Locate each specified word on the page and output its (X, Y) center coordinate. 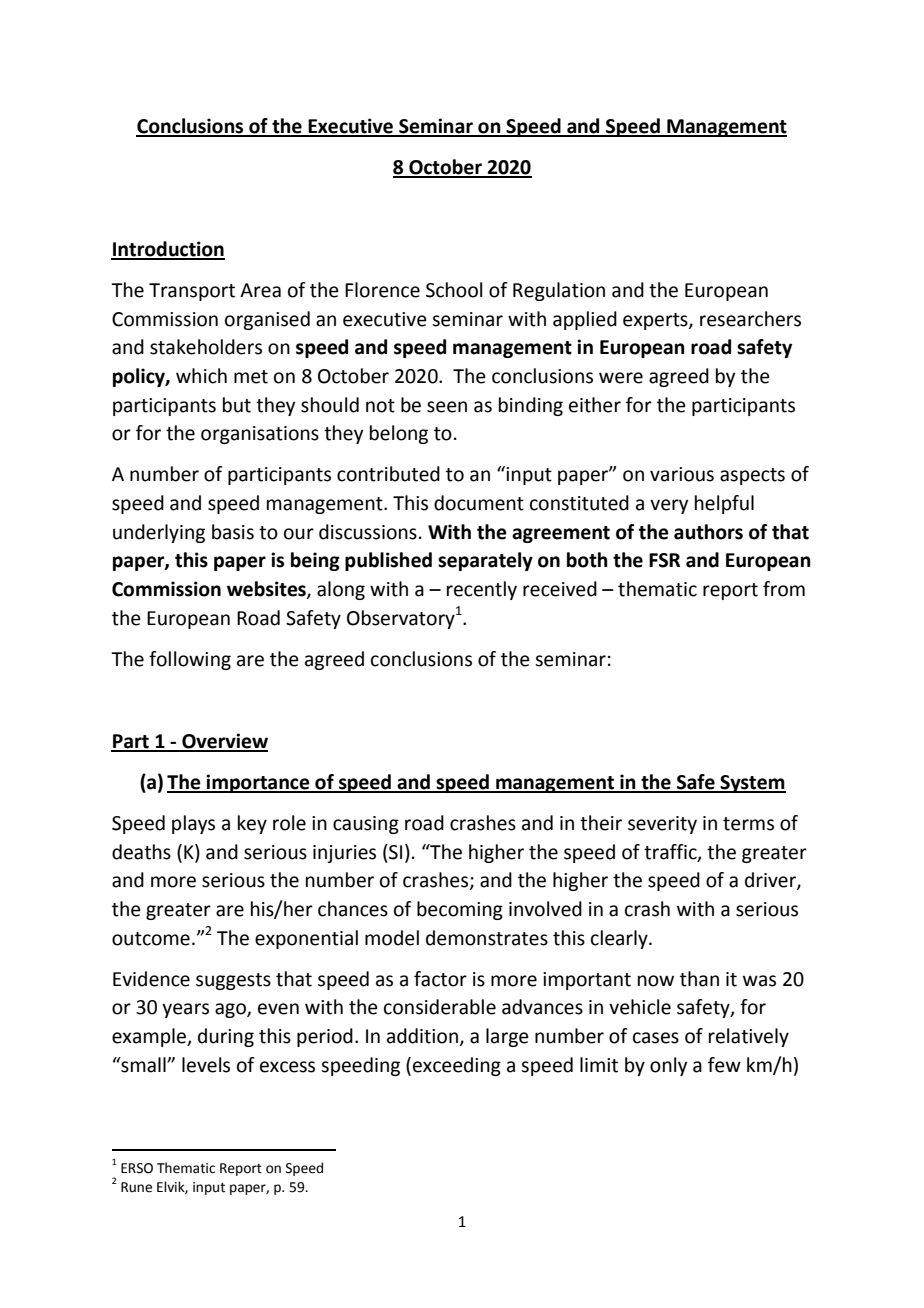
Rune (136, 1187)
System (752, 784)
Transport (192, 292)
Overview (224, 742)
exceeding (457, 1066)
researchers (750, 319)
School (454, 290)
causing (366, 825)
